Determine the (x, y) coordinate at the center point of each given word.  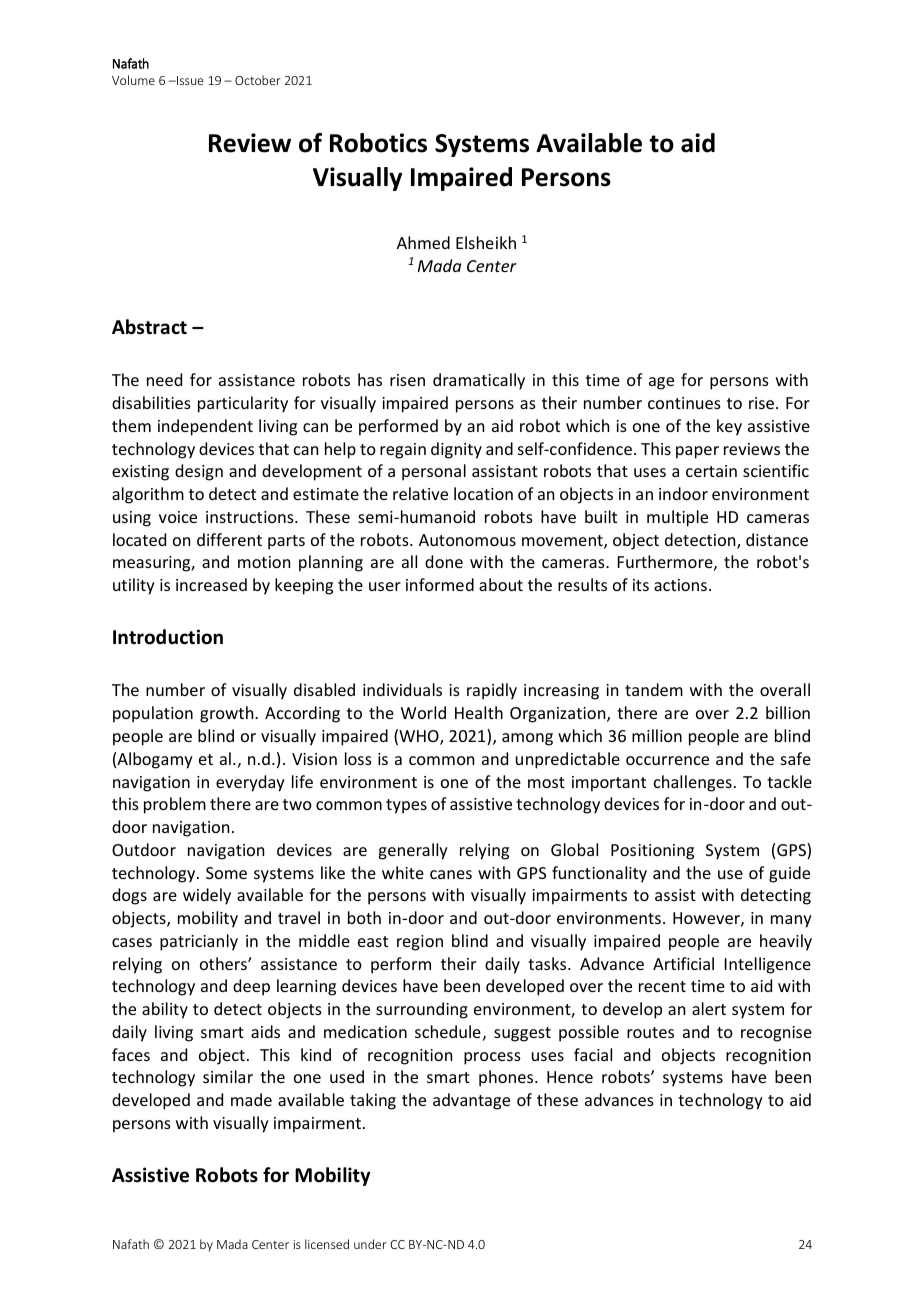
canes (451, 874)
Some (226, 873)
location (483, 493)
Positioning (652, 852)
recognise (776, 1034)
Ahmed (423, 242)
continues (684, 403)
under (370, 1244)
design (199, 472)
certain (711, 471)
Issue (189, 80)
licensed (327, 1244)
